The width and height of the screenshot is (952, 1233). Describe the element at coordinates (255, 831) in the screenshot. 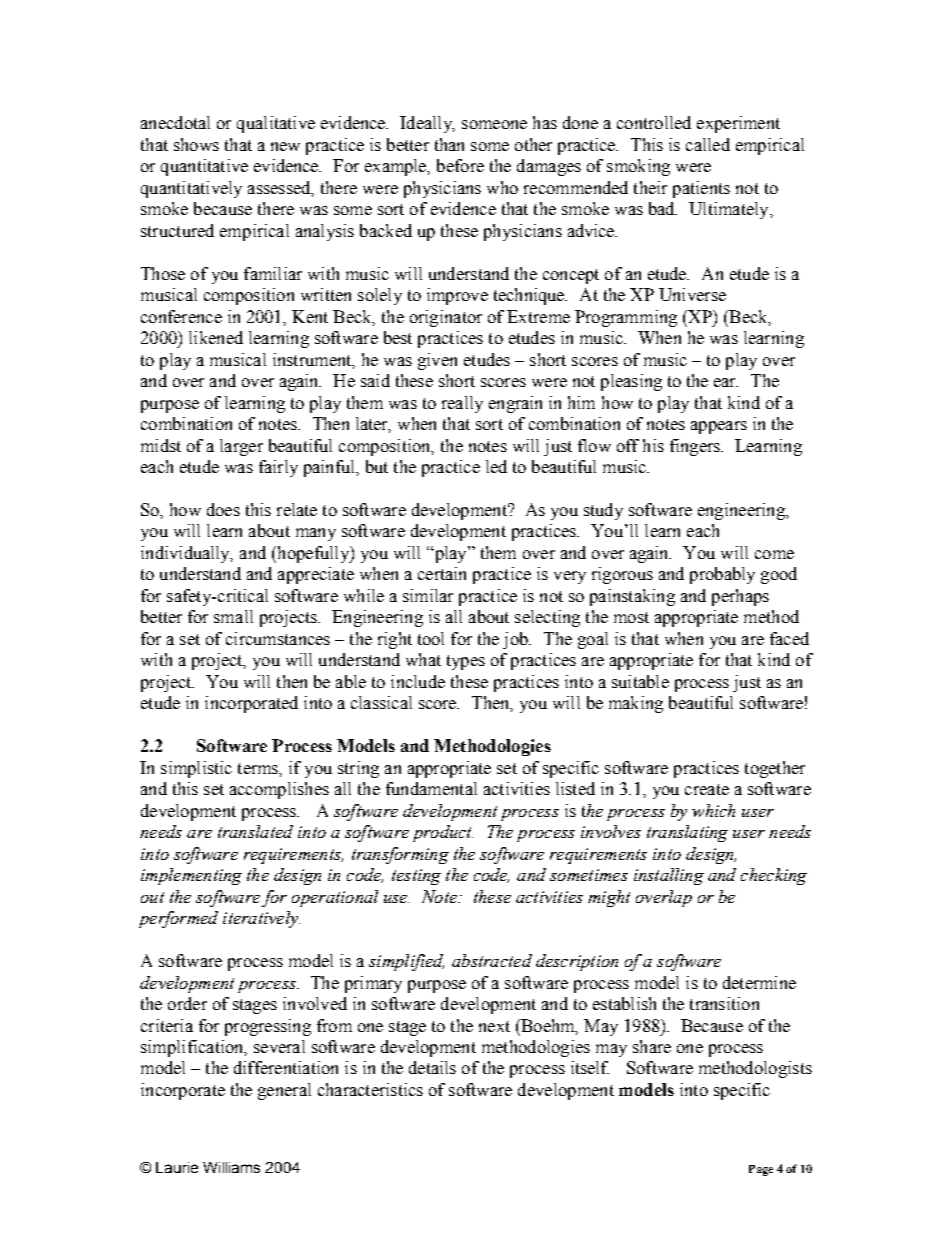

I see `translated` at that location.
